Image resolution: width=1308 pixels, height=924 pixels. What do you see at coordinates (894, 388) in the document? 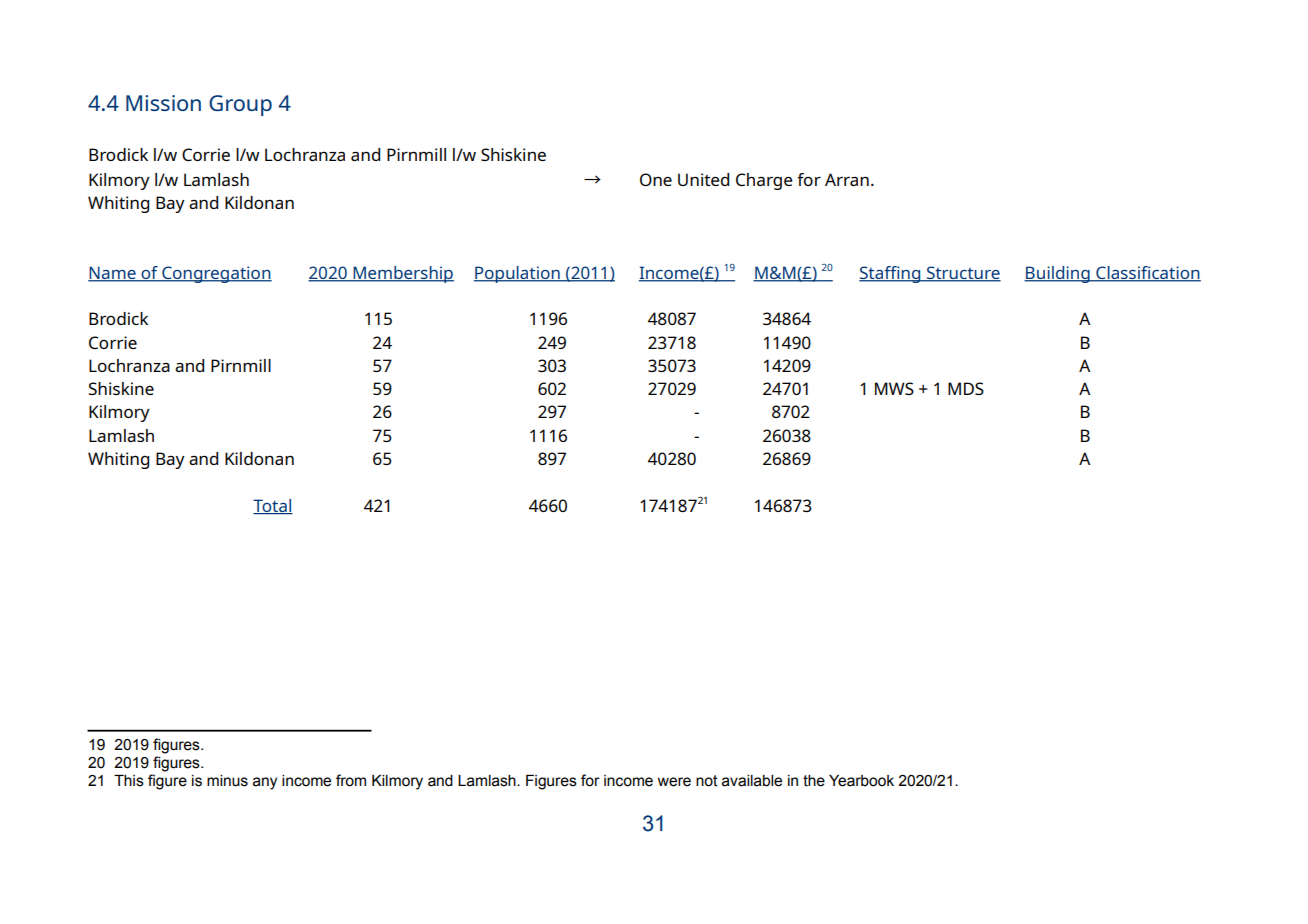
I see `MWS` at bounding box center [894, 388].
